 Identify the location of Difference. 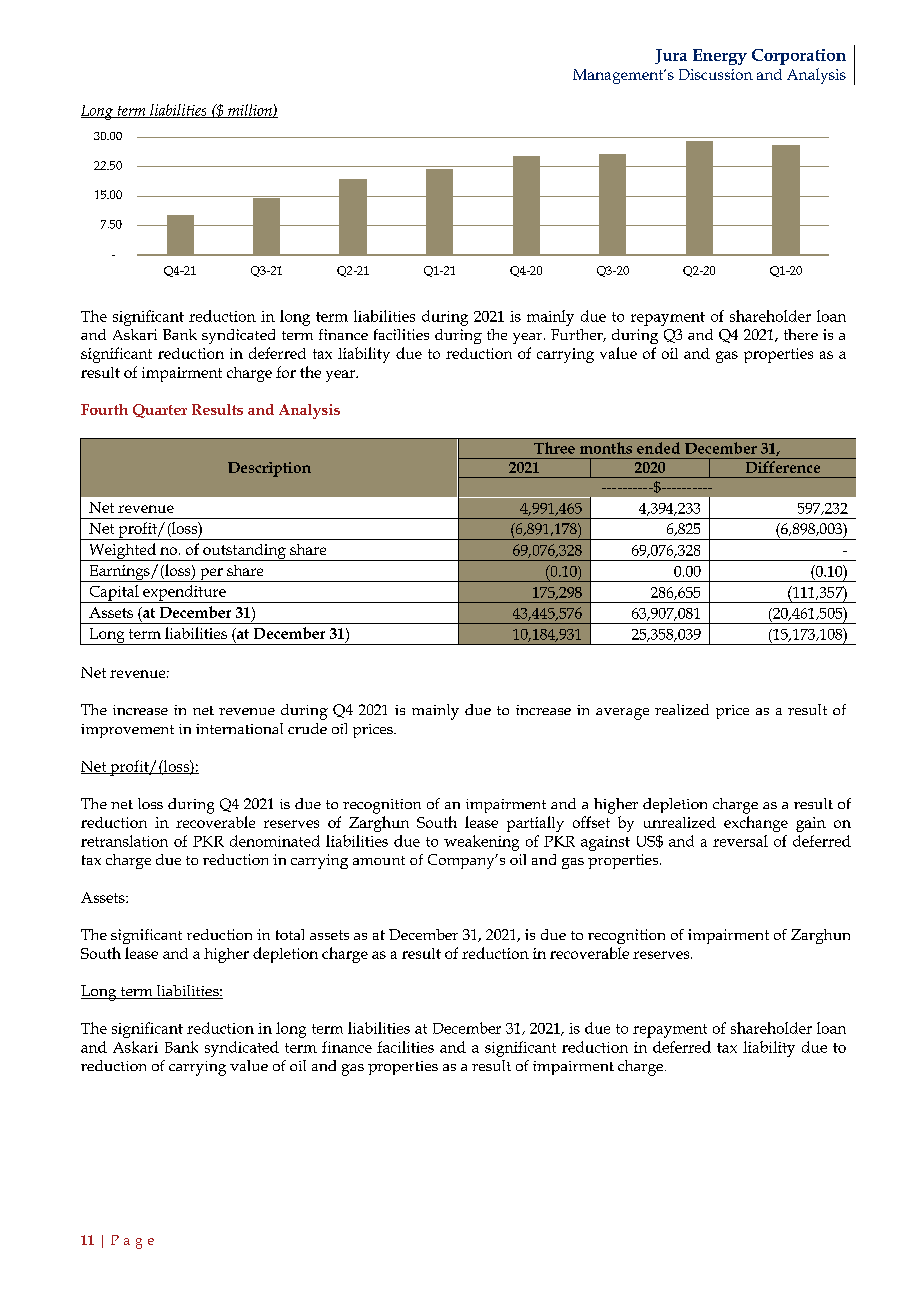
(783, 467).
